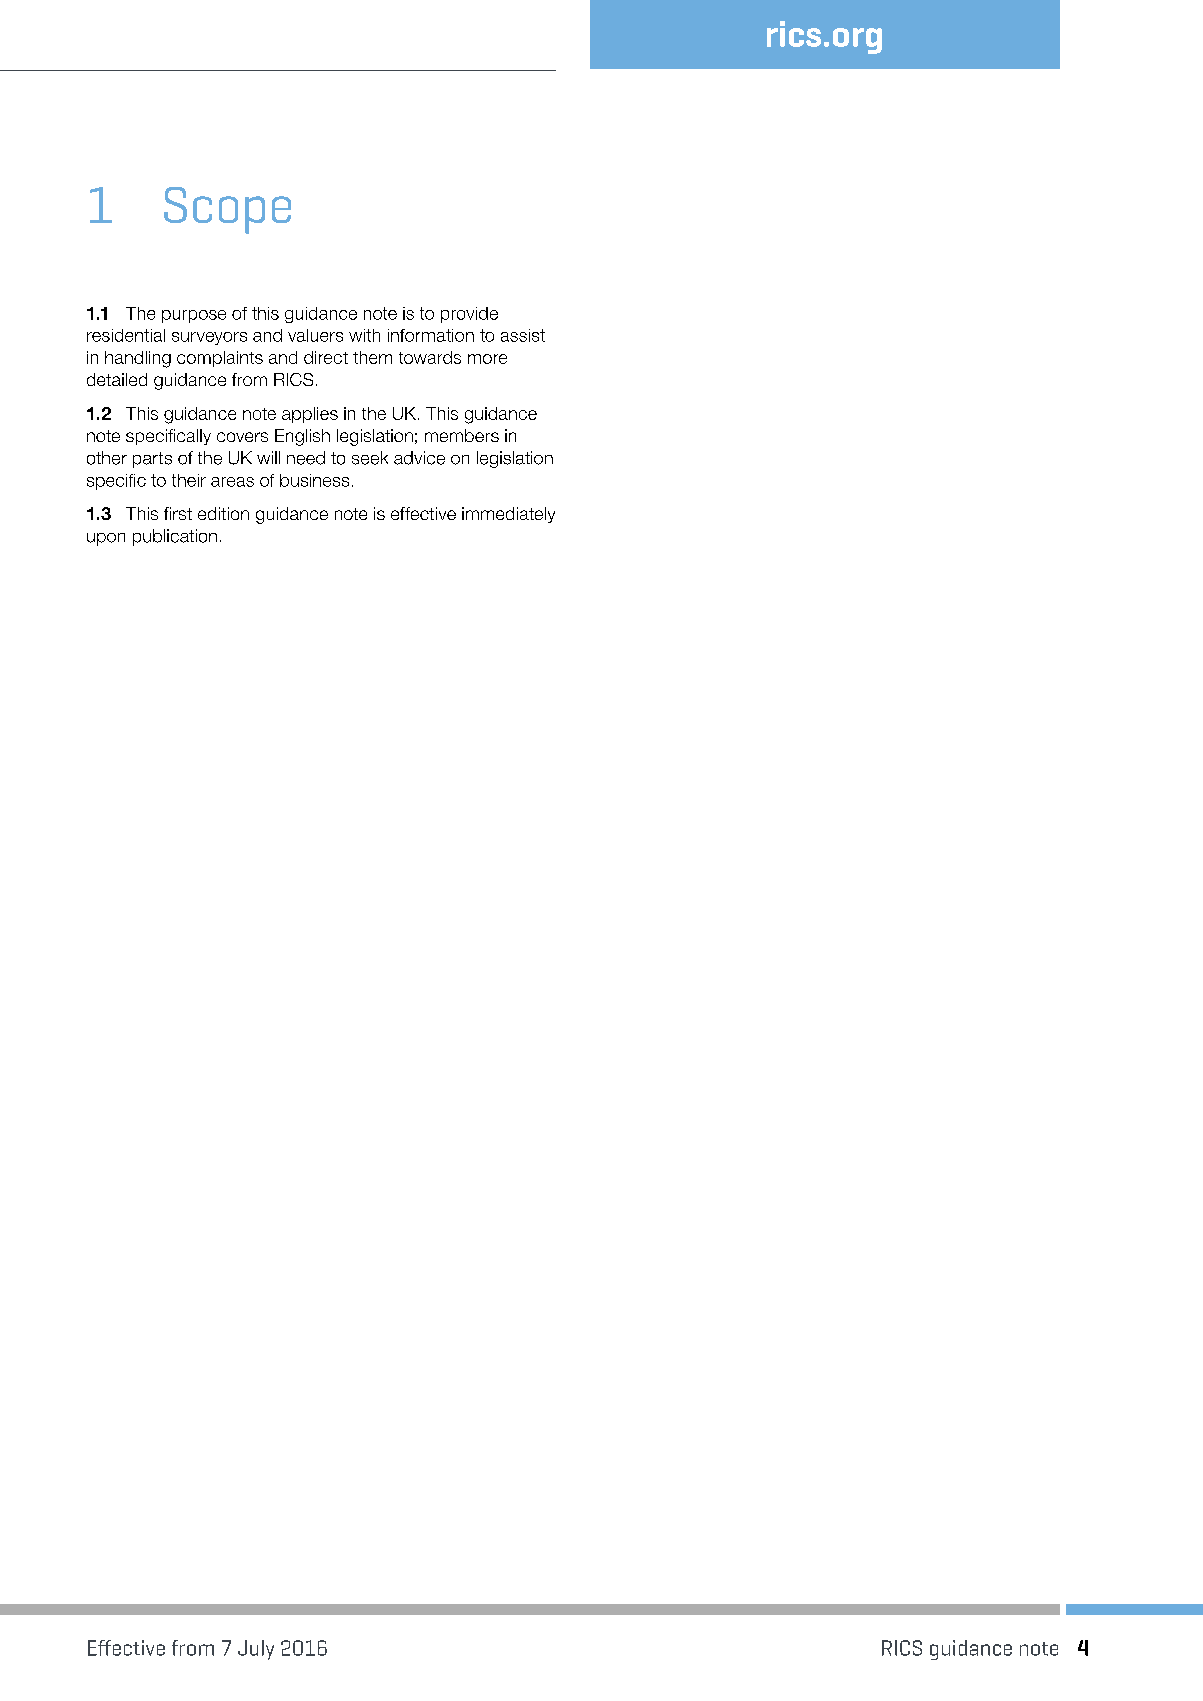 This screenshot has height=1701, width=1203. What do you see at coordinates (256, 1650) in the screenshot?
I see `July` at bounding box center [256, 1650].
